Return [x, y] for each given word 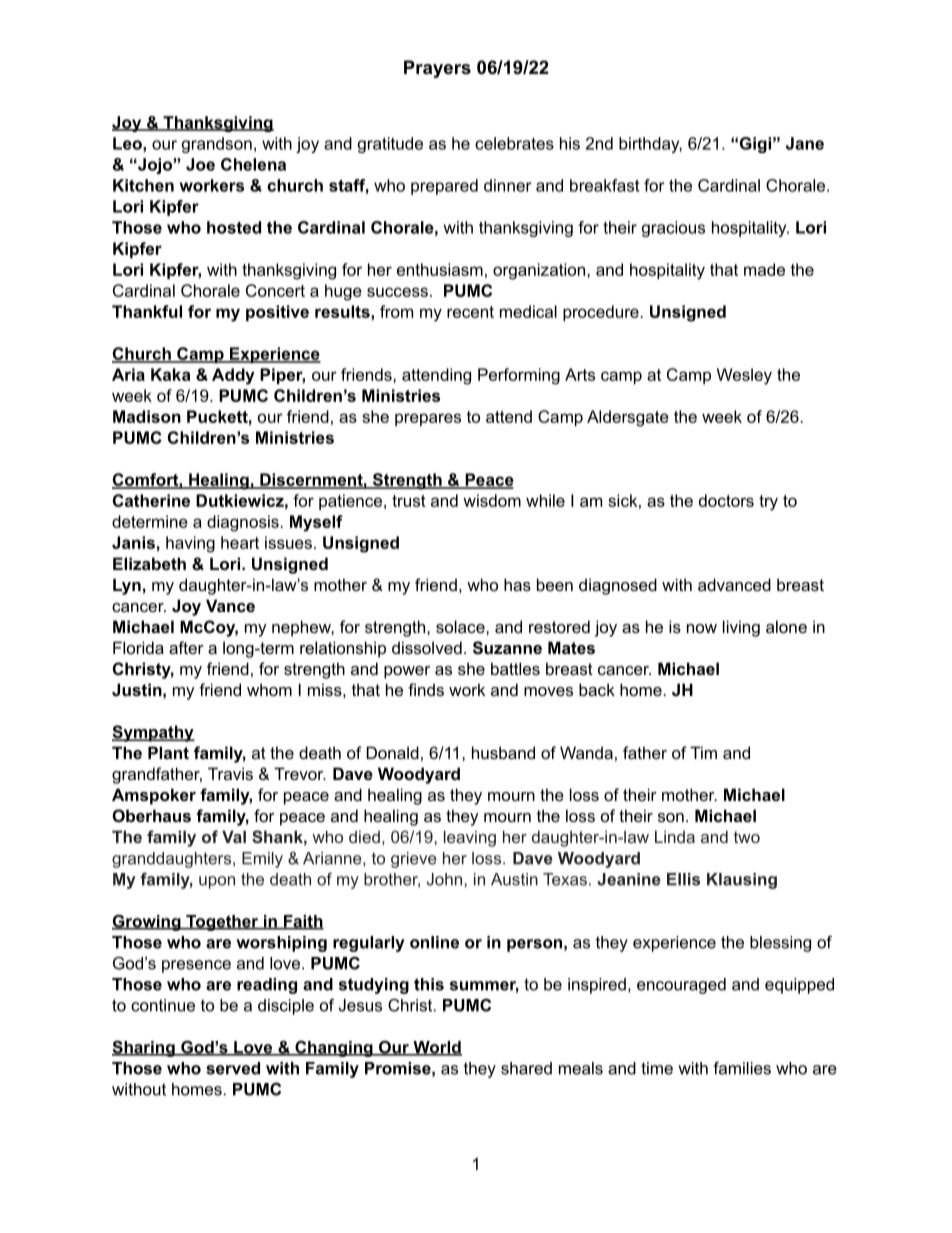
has [517, 584]
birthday [650, 145]
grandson [217, 145]
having [190, 544]
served [233, 1068]
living [741, 628]
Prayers [437, 69]
